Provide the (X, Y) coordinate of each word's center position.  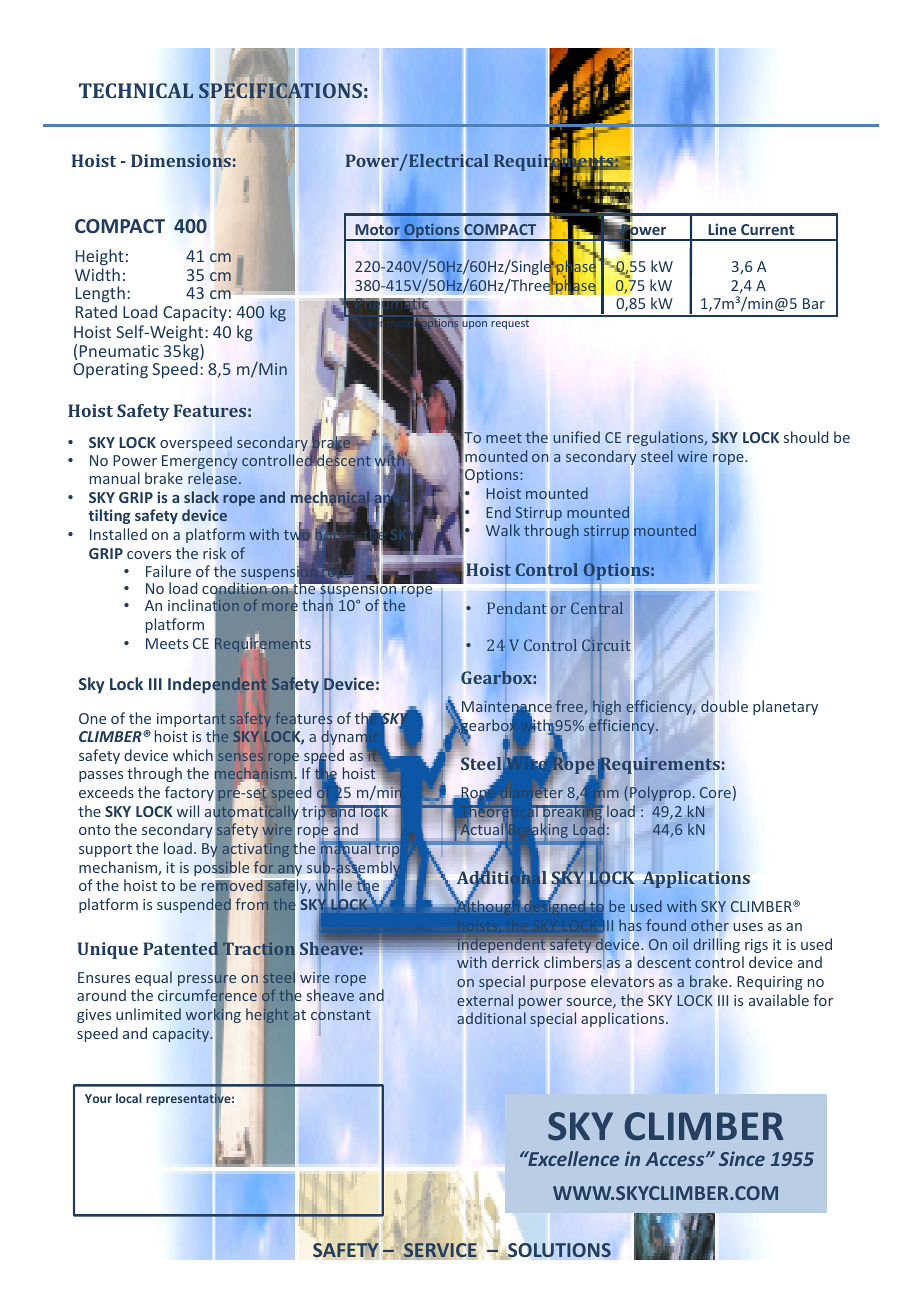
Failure (168, 571)
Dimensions (181, 161)
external (485, 1000)
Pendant (518, 608)
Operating (110, 371)
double (724, 707)
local (129, 1098)
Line (722, 229)
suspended (194, 906)
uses (748, 927)
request (510, 324)
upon (474, 325)
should (806, 437)
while (334, 886)
